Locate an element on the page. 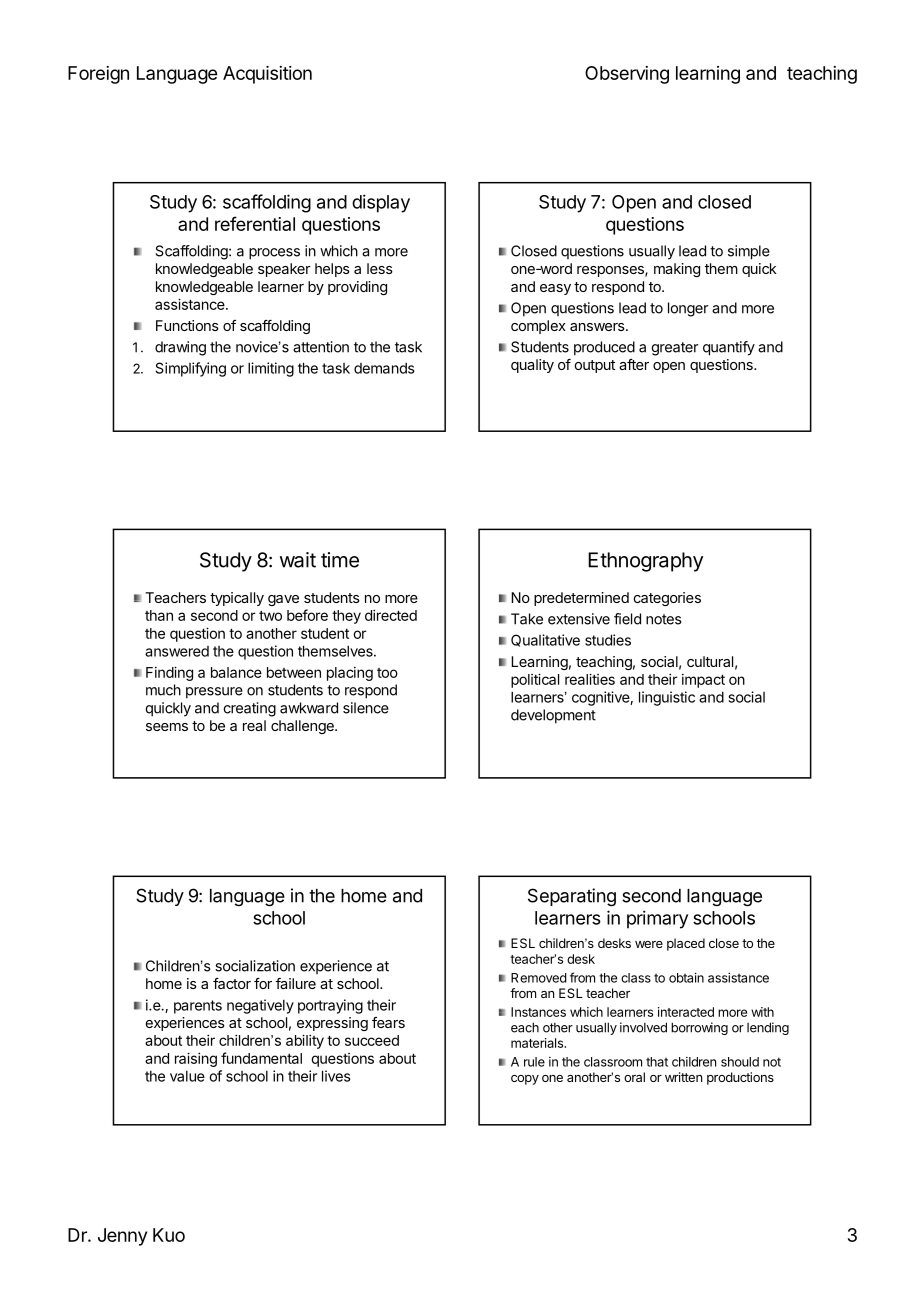 The image size is (924, 1308). display is located at coordinates (381, 203).
